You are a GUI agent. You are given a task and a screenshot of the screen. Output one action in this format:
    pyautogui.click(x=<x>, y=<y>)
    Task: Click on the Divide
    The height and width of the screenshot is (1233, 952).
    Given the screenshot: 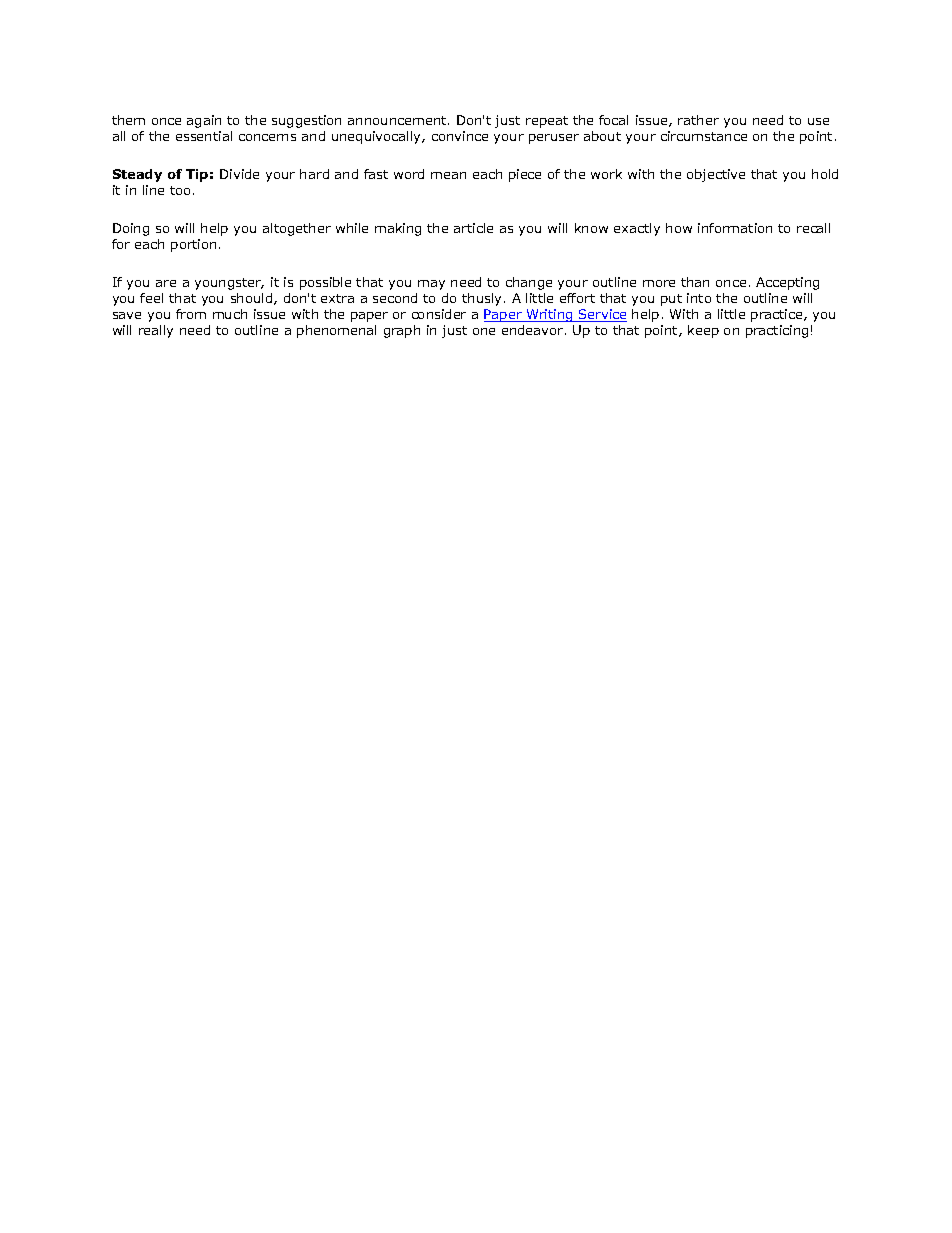 What is the action you would take?
    pyautogui.click(x=239, y=174)
